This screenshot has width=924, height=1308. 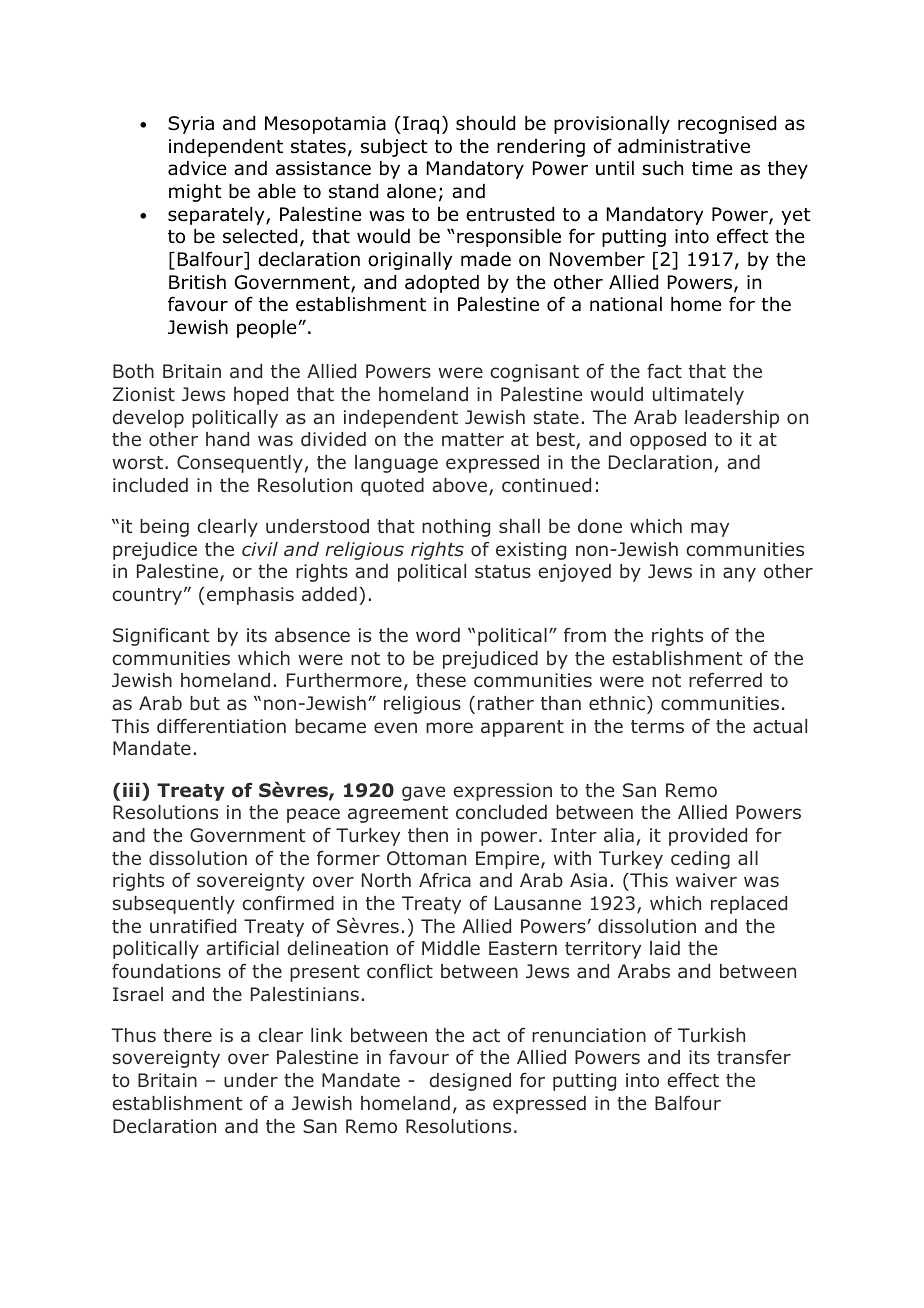 I want to click on then, so click(x=428, y=835).
